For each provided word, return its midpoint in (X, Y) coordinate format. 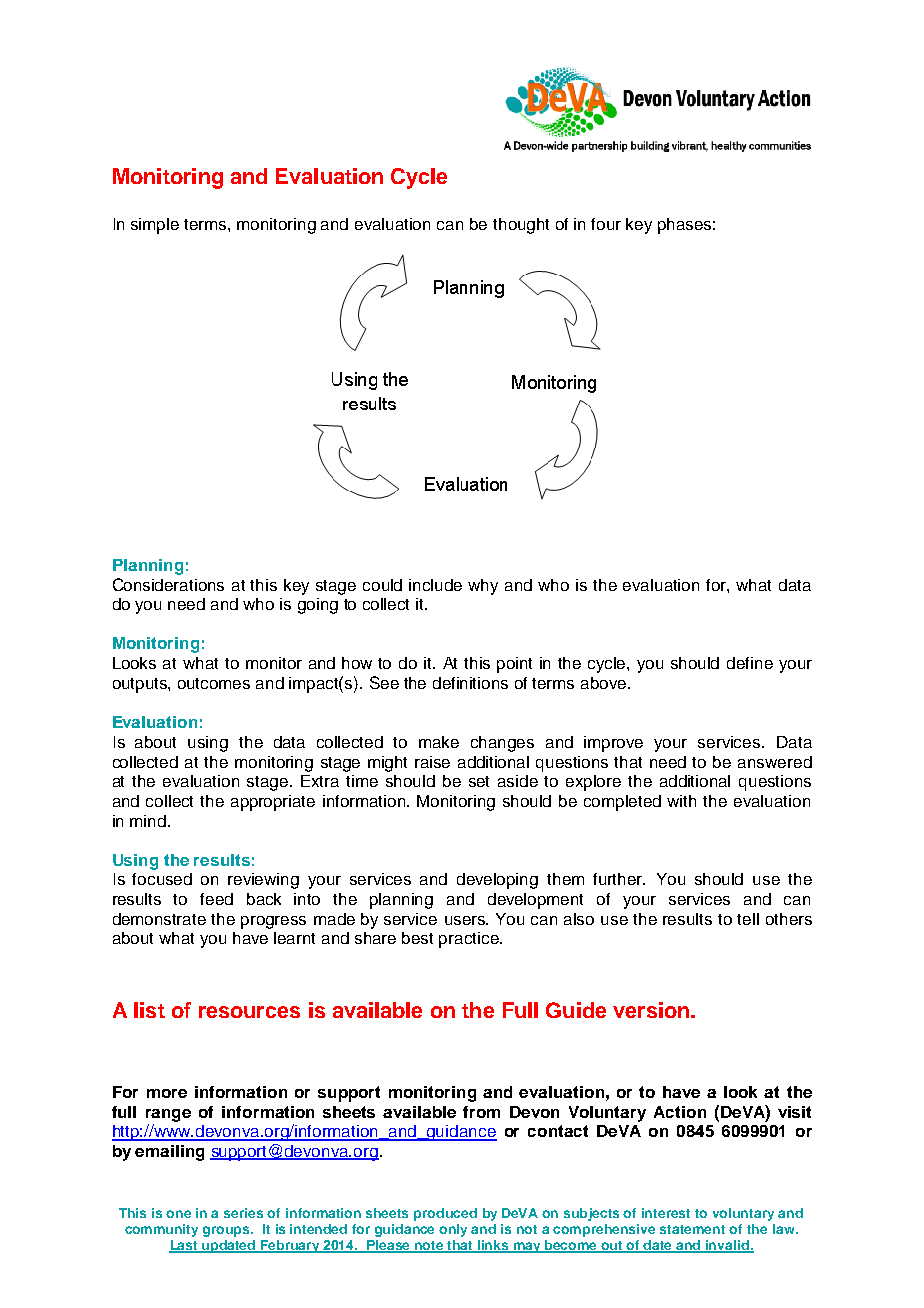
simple (155, 226)
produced (445, 1214)
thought (521, 226)
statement (692, 1229)
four (606, 224)
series (243, 1213)
